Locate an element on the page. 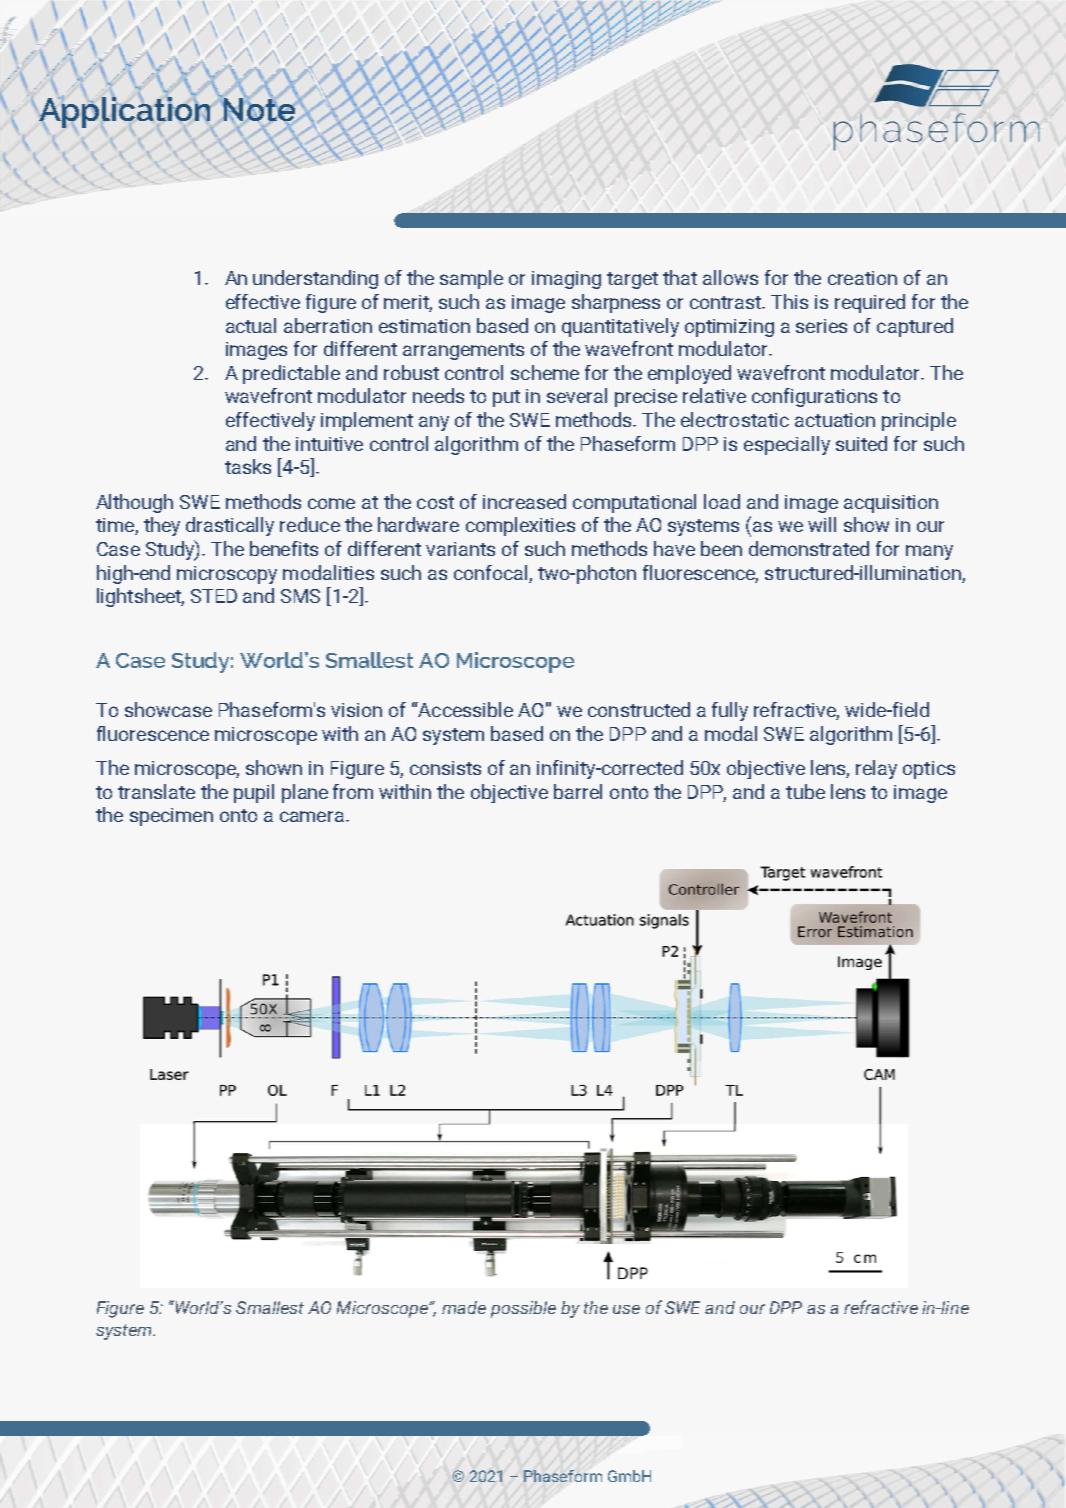 Image resolution: width=1066 pixels, height=1508 pixels. made is located at coordinates (464, 1307).
